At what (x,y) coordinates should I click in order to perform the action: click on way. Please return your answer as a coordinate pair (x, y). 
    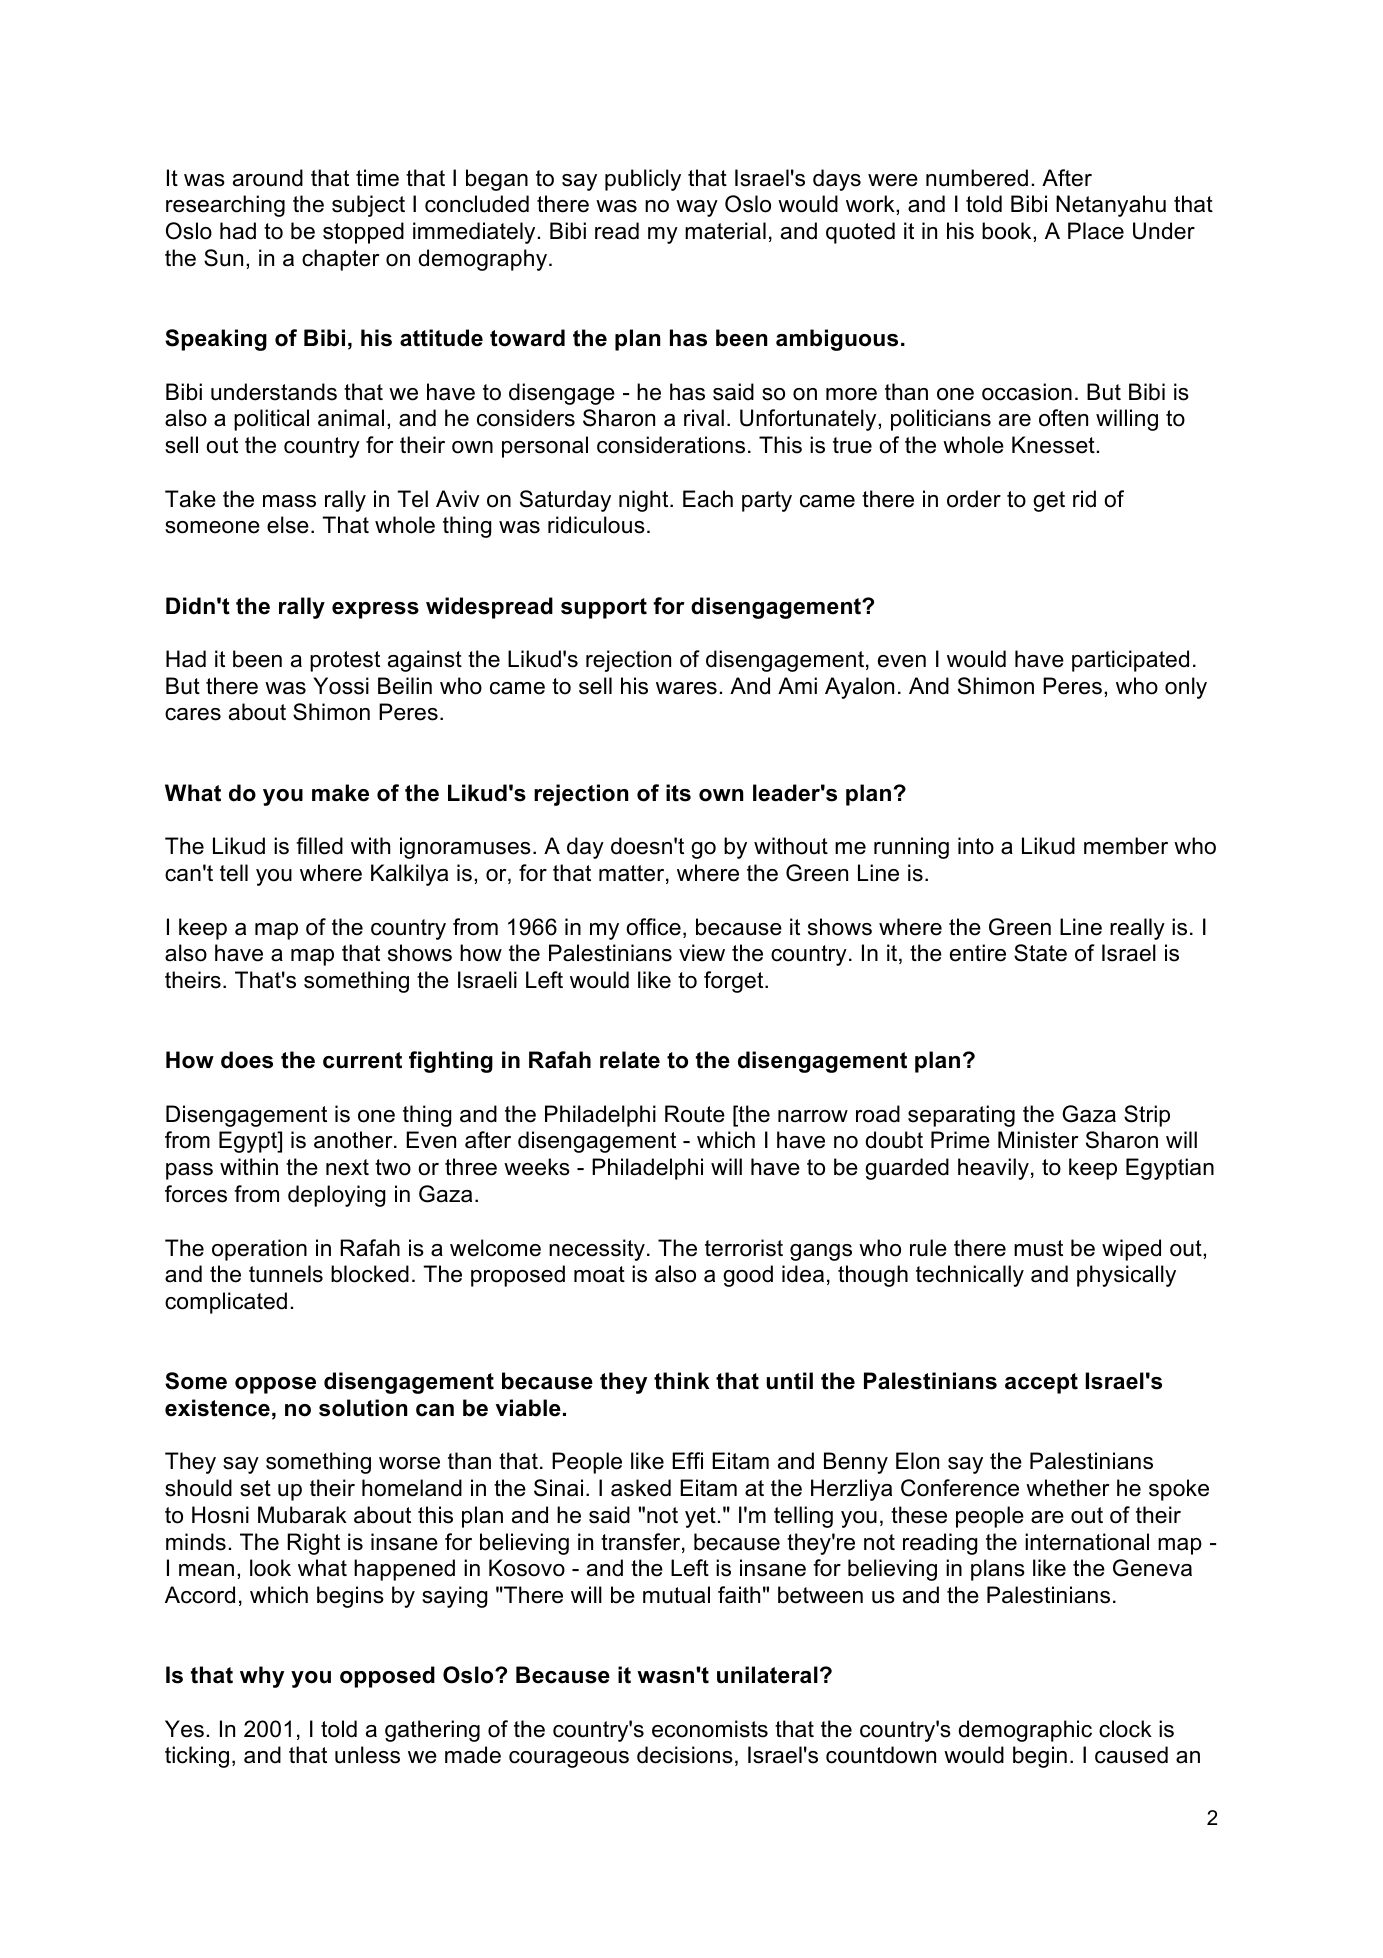
    Looking at the image, I should click on (697, 208).
